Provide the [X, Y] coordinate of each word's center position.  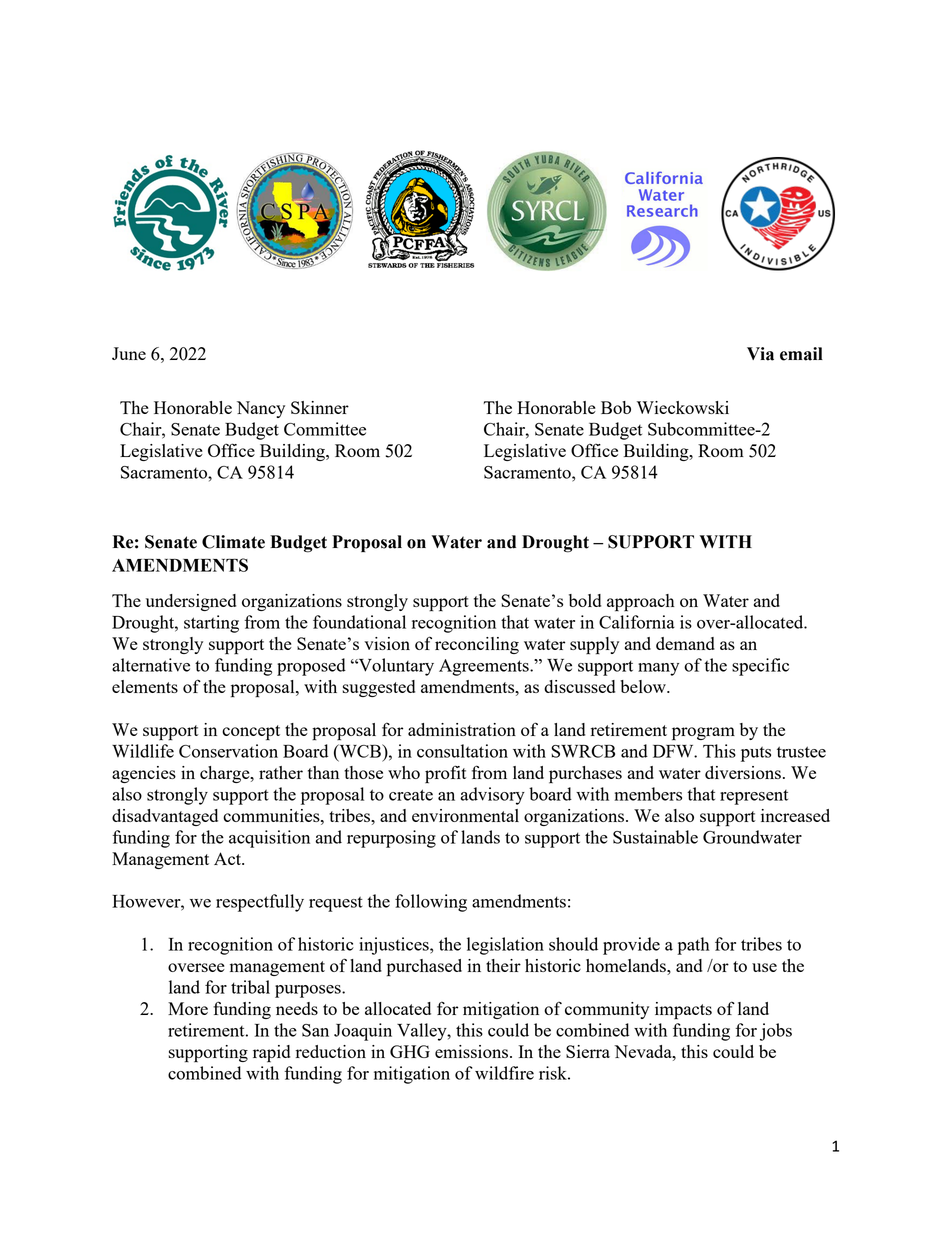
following [431, 903]
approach [641, 603]
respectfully [260, 903]
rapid [271, 1054]
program [703, 734]
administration [462, 729]
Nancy [261, 409]
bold [585, 600]
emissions [471, 1051]
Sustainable [655, 837]
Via [760, 354]
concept [251, 733]
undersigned [191, 602]
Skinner [320, 407]
